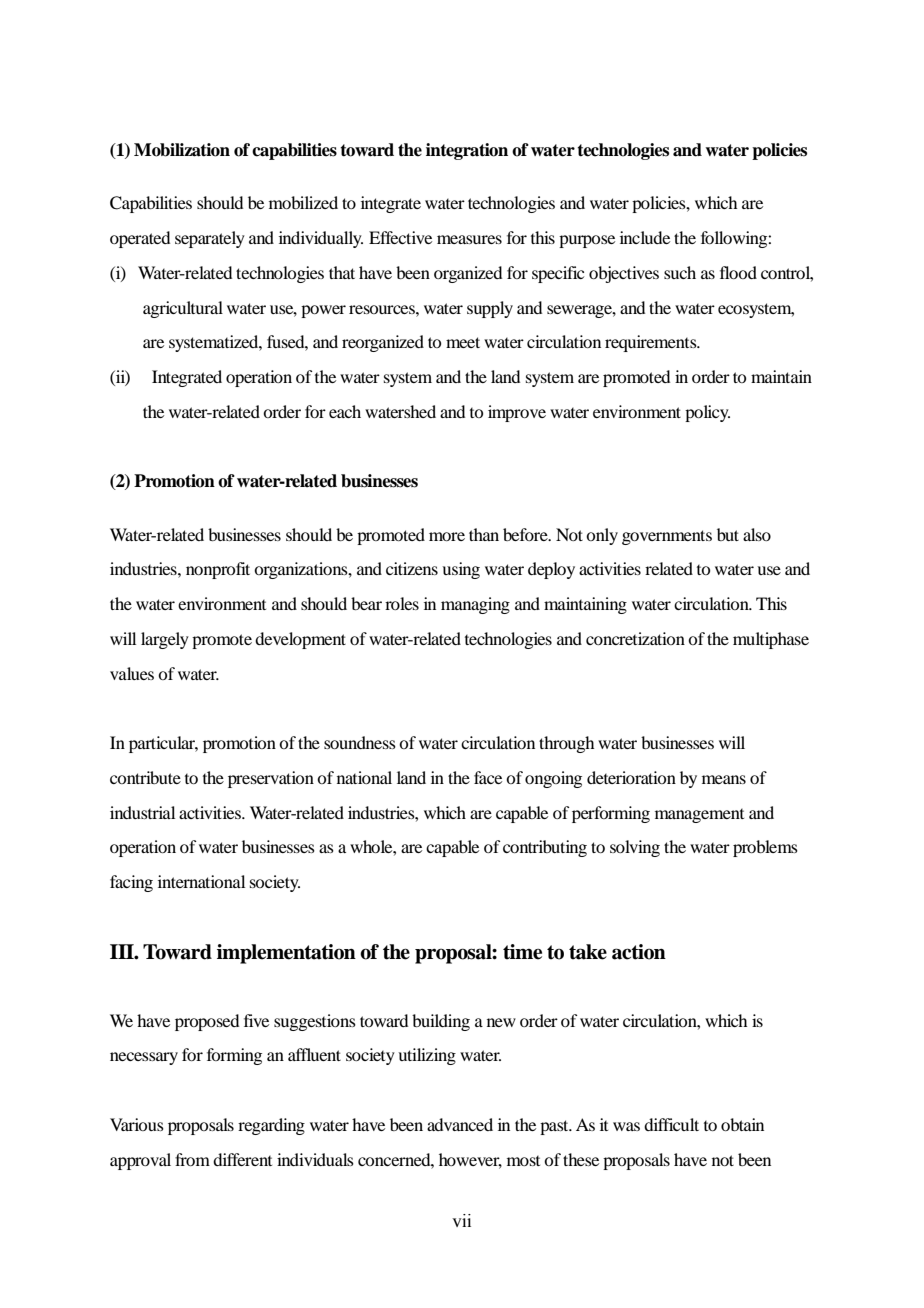 This screenshot has height=1308, width=924. Describe the element at coordinates (461, 570) in the screenshot. I see `using` at that location.
